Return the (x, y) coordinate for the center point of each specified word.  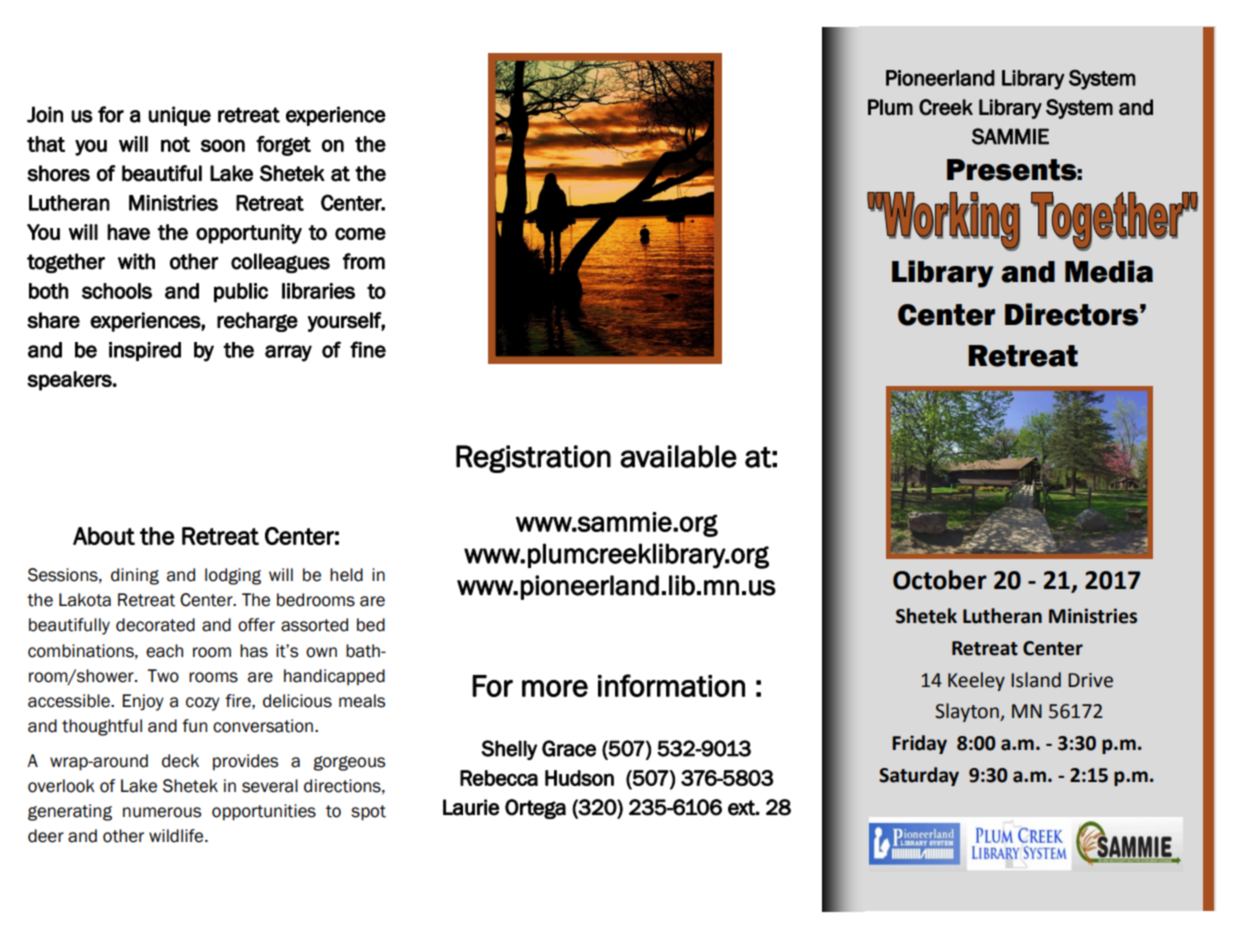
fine (368, 349)
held (346, 575)
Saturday (919, 776)
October (940, 580)
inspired (145, 351)
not (175, 144)
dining (135, 576)
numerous (162, 812)
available (678, 456)
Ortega (535, 809)
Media (1109, 271)
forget (283, 146)
